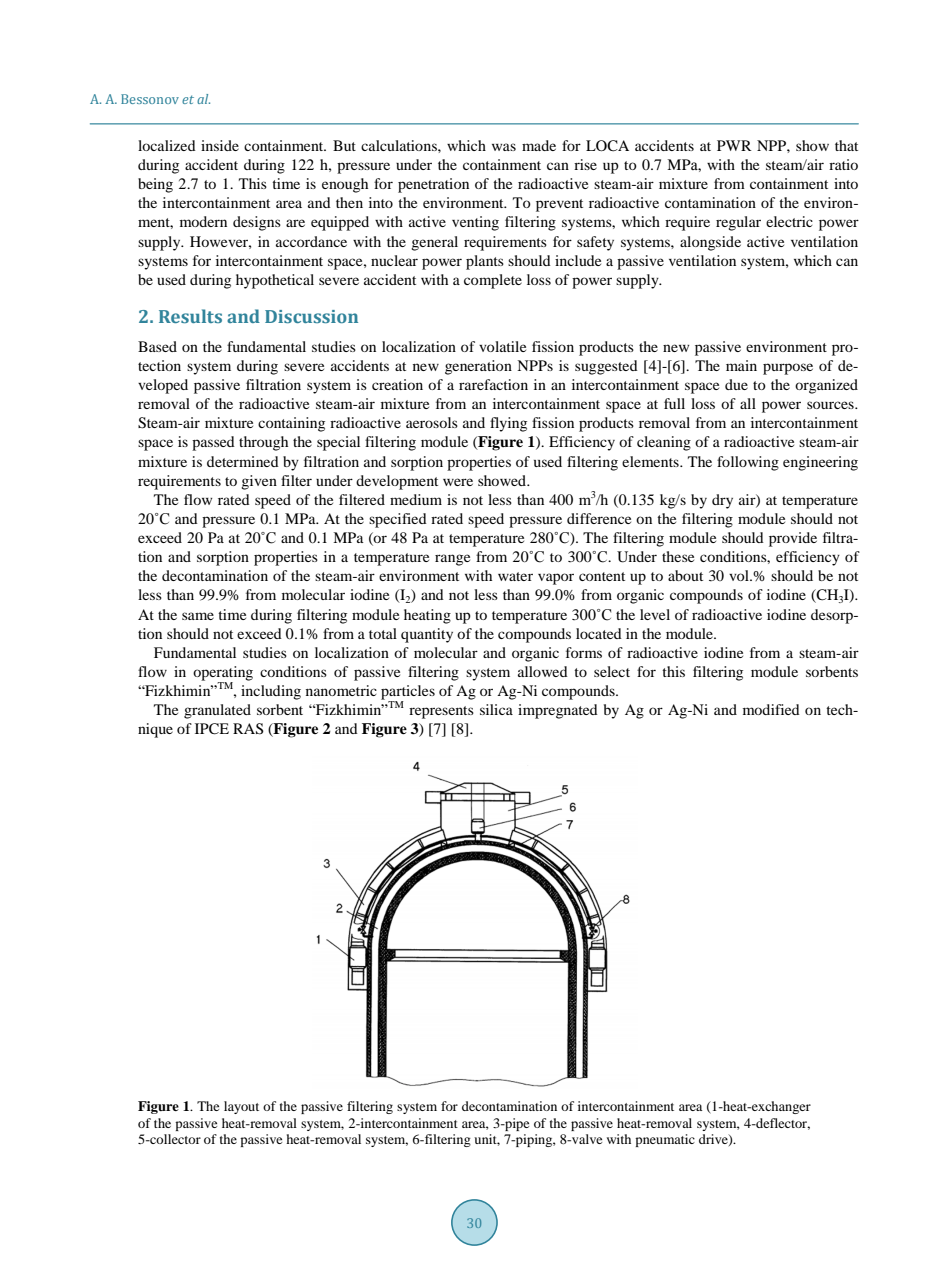 This screenshot has width=949, height=1288. Describe the element at coordinates (458, 482) in the screenshot. I see `were` at that location.
